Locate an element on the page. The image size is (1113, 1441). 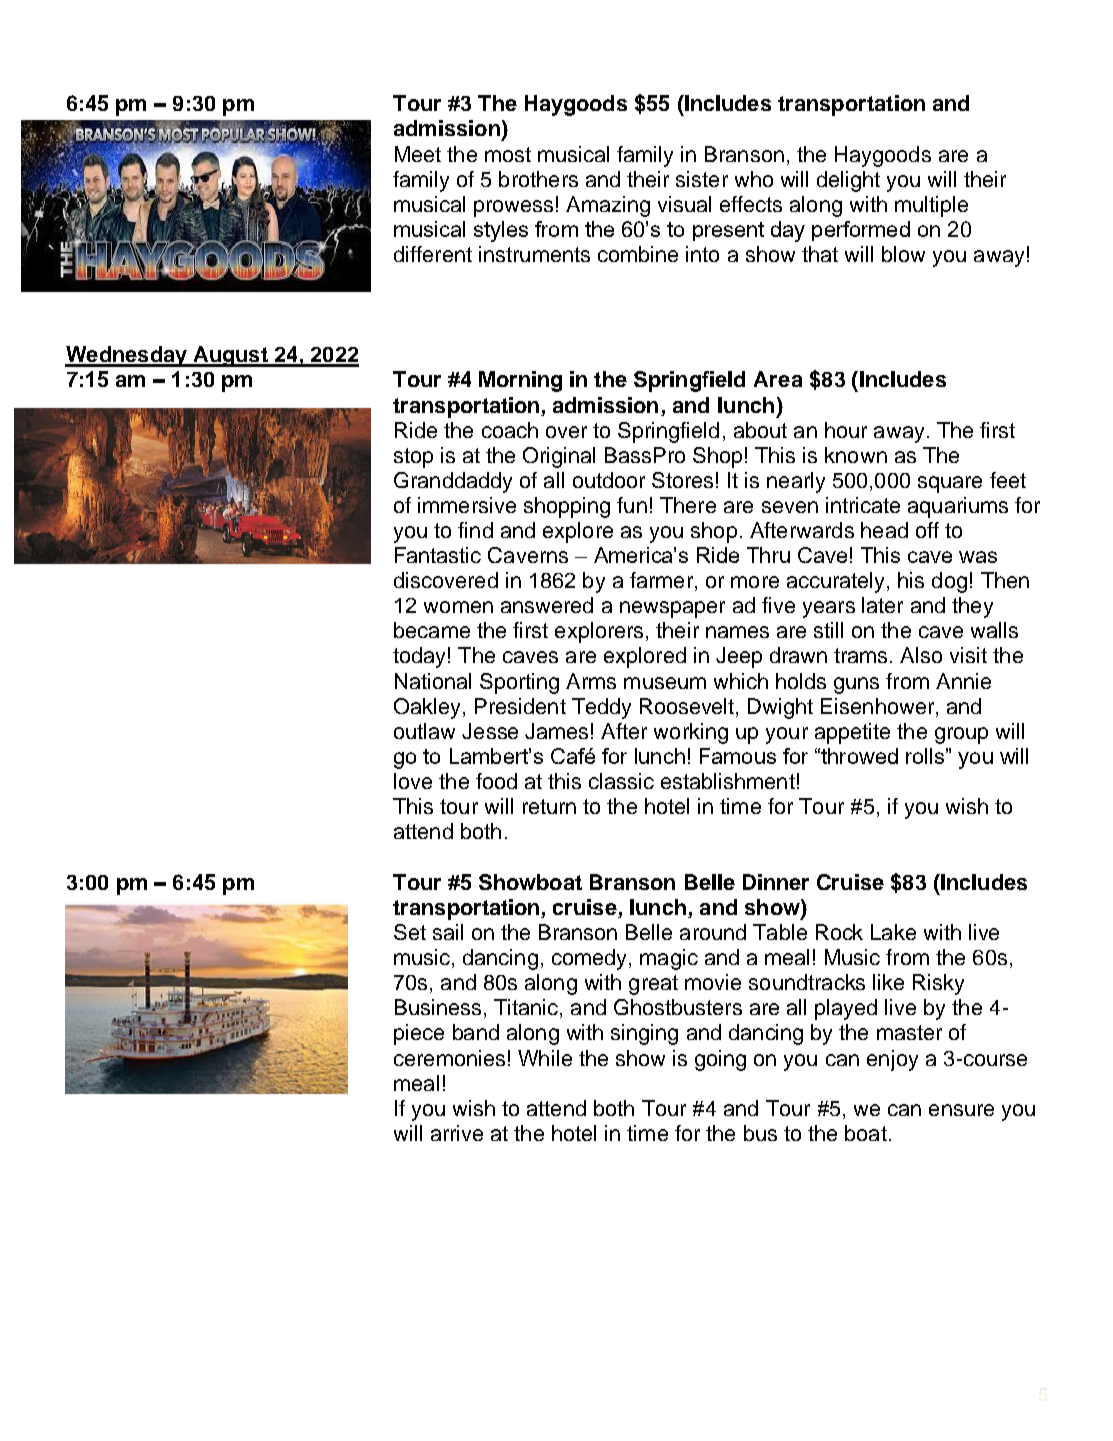
became is located at coordinates (432, 630).
